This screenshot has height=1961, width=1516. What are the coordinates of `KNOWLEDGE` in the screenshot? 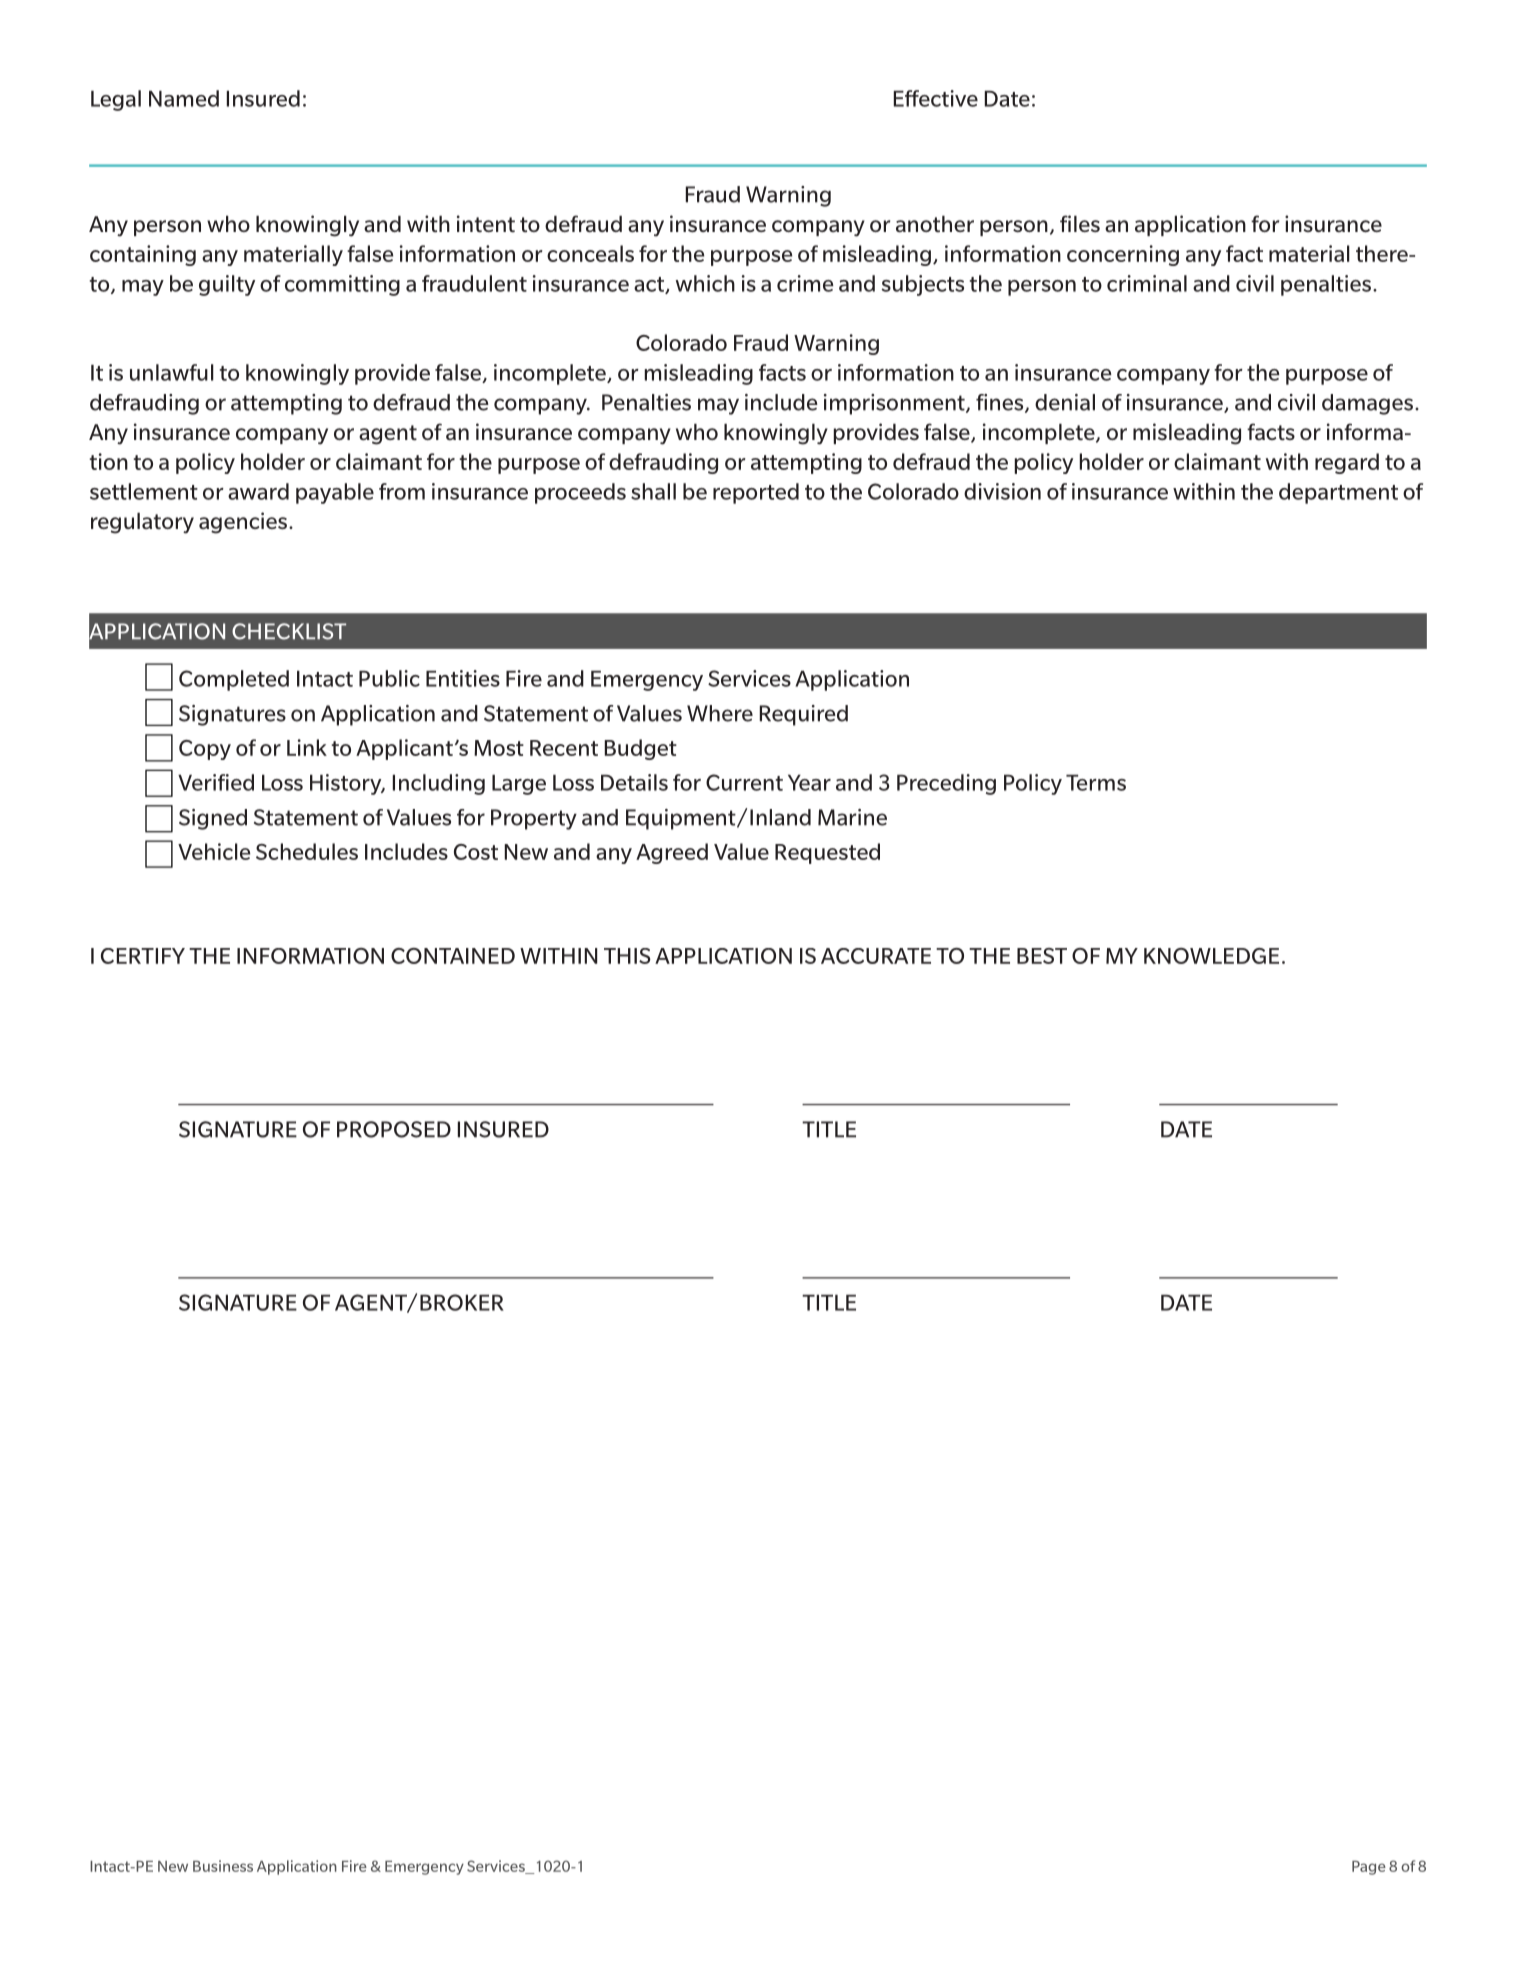 It's located at (1211, 956).
